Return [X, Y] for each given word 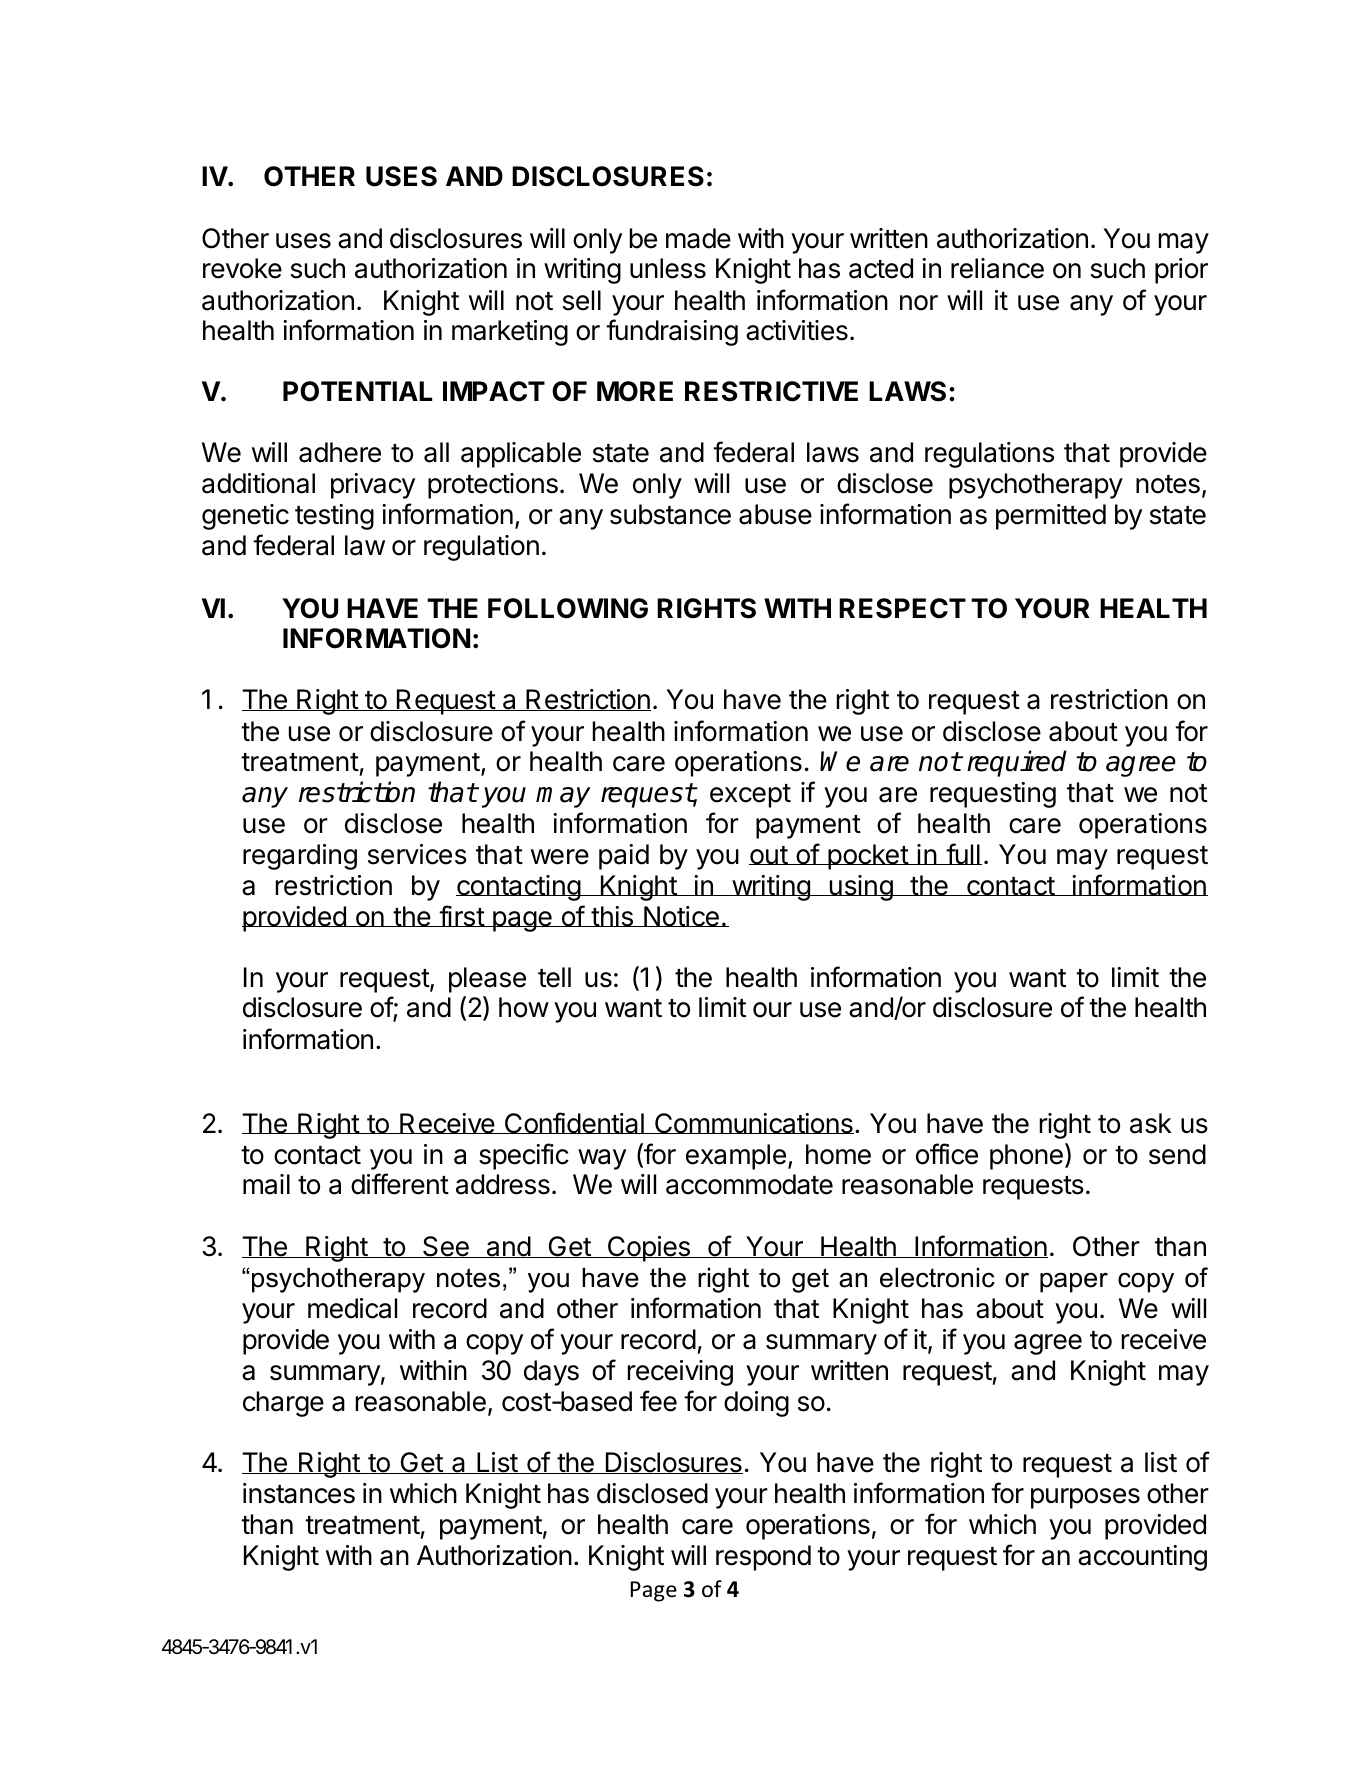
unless [668, 268]
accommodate [749, 1184]
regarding [300, 857]
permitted [1051, 517]
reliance [997, 268]
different [400, 1184]
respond [763, 1558]
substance [670, 514]
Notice [681, 916]
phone [1026, 1157]
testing [334, 517]
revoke [242, 268]
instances [299, 1493]
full [963, 854]
